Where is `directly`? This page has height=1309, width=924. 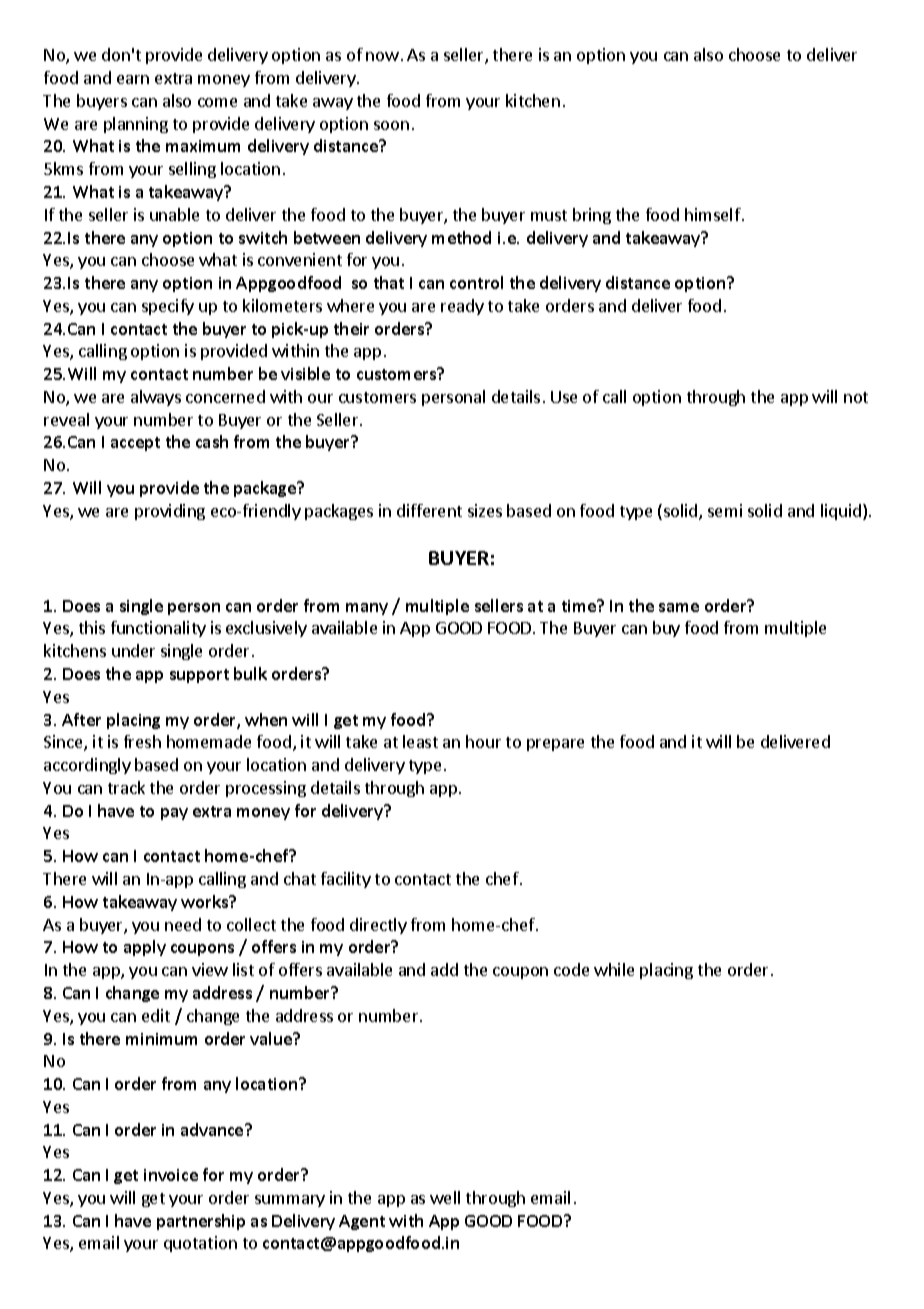
directly is located at coordinates (378, 926).
